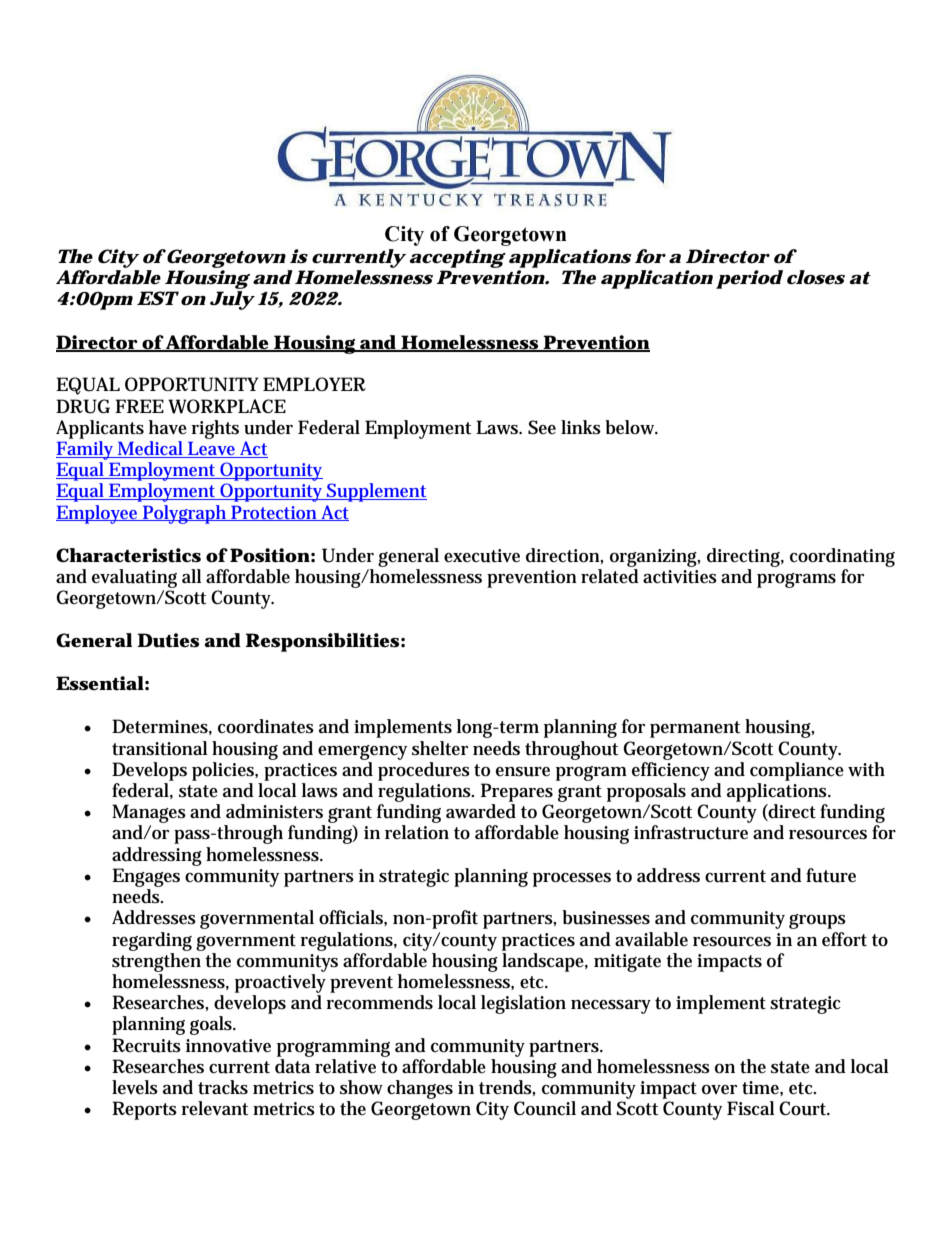  I want to click on Fiscal, so click(751, 1108).
